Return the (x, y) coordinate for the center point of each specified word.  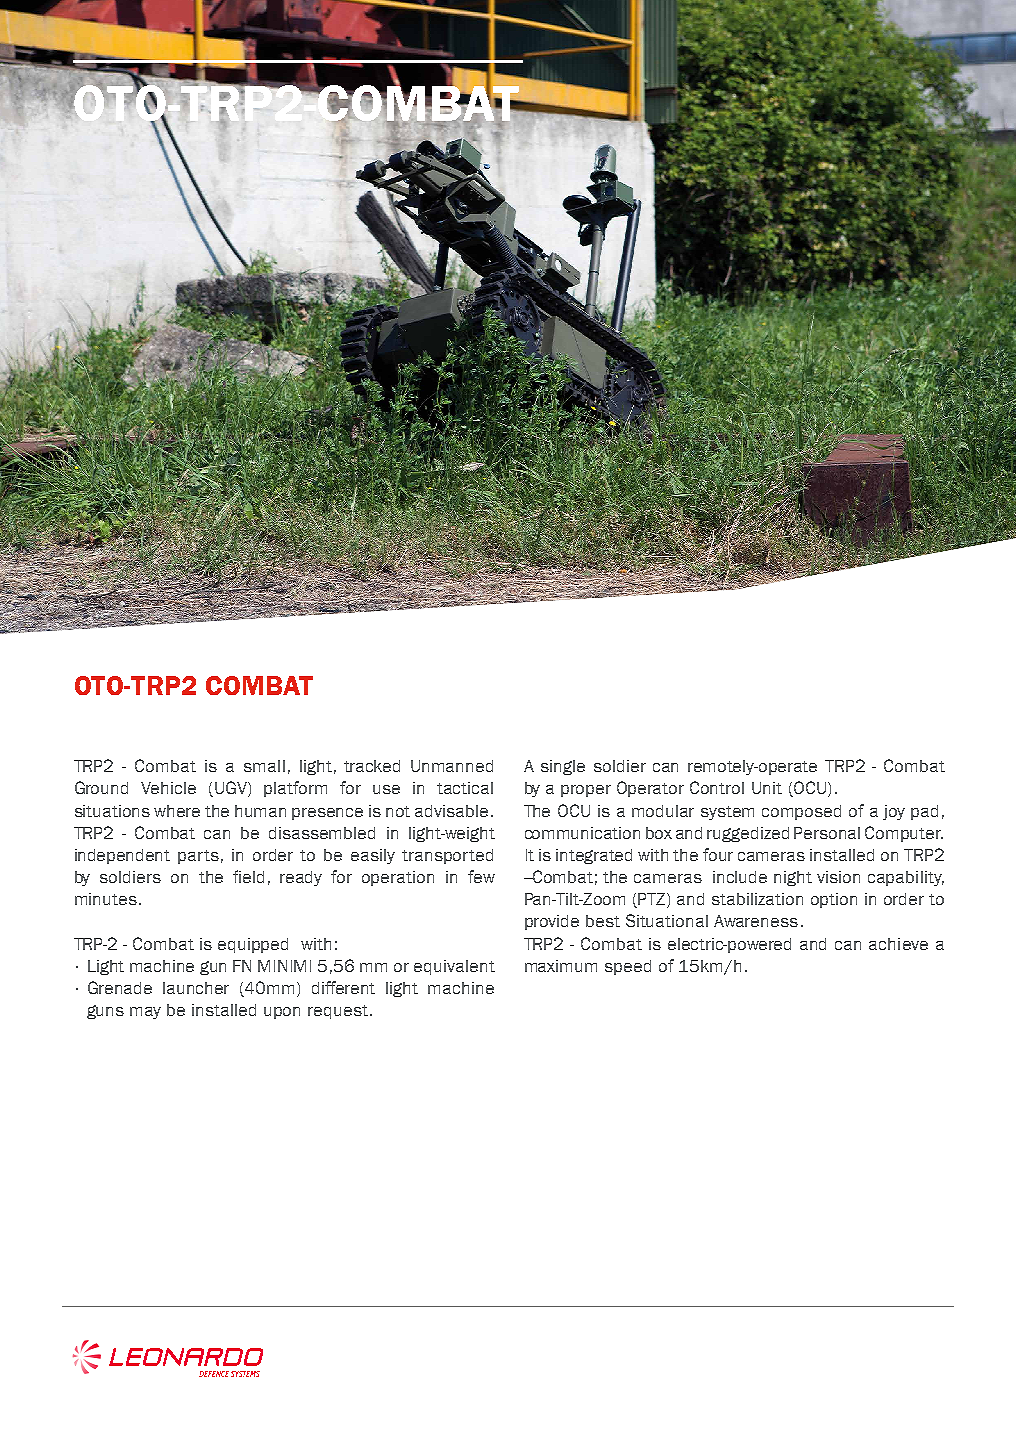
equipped (253, 945)
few (481, 876)
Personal (827, 833)
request (338, 1012)
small (264, 766)
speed (628, 967)
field (248, 876)
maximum (561, 966)
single (563, 767)
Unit (767, 788)
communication (582, 833)
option (834, 900)
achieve (898, 944)
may (145, 1013)
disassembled (322, 833)
